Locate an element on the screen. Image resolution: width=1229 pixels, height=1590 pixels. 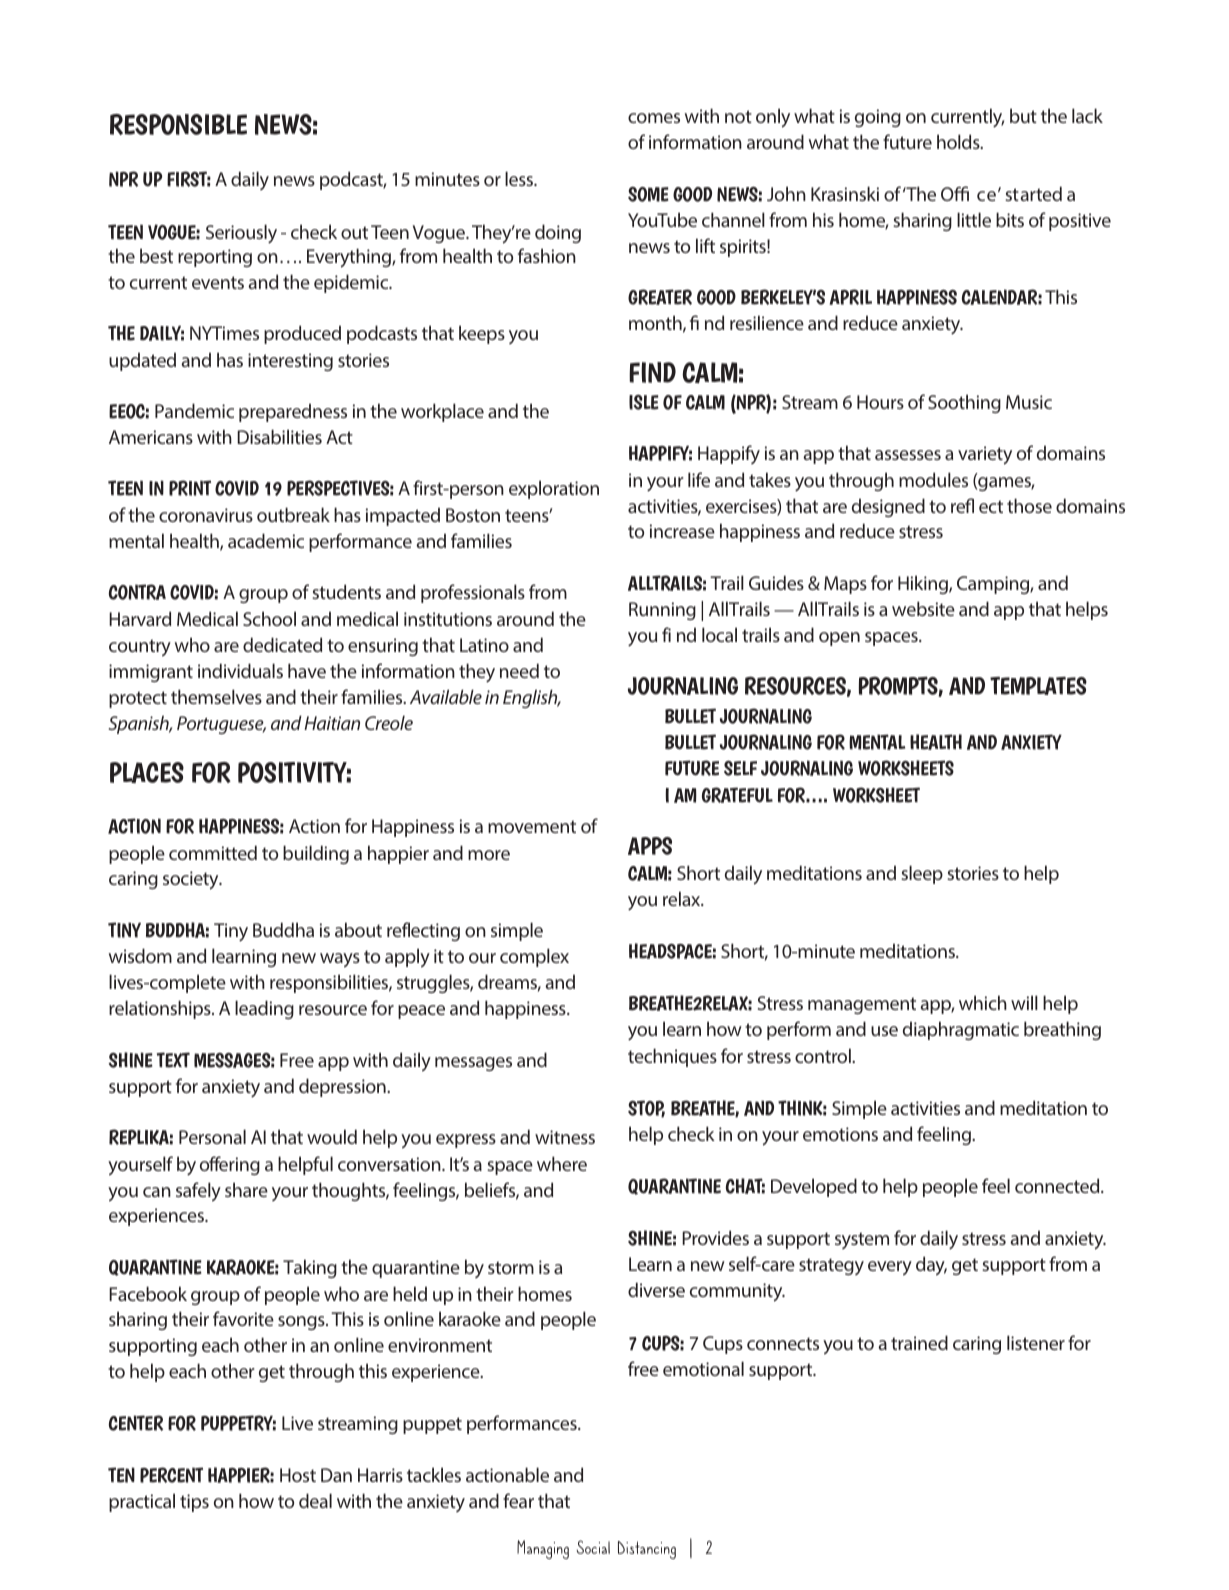
APPS is located at coordinates (650, 846).
